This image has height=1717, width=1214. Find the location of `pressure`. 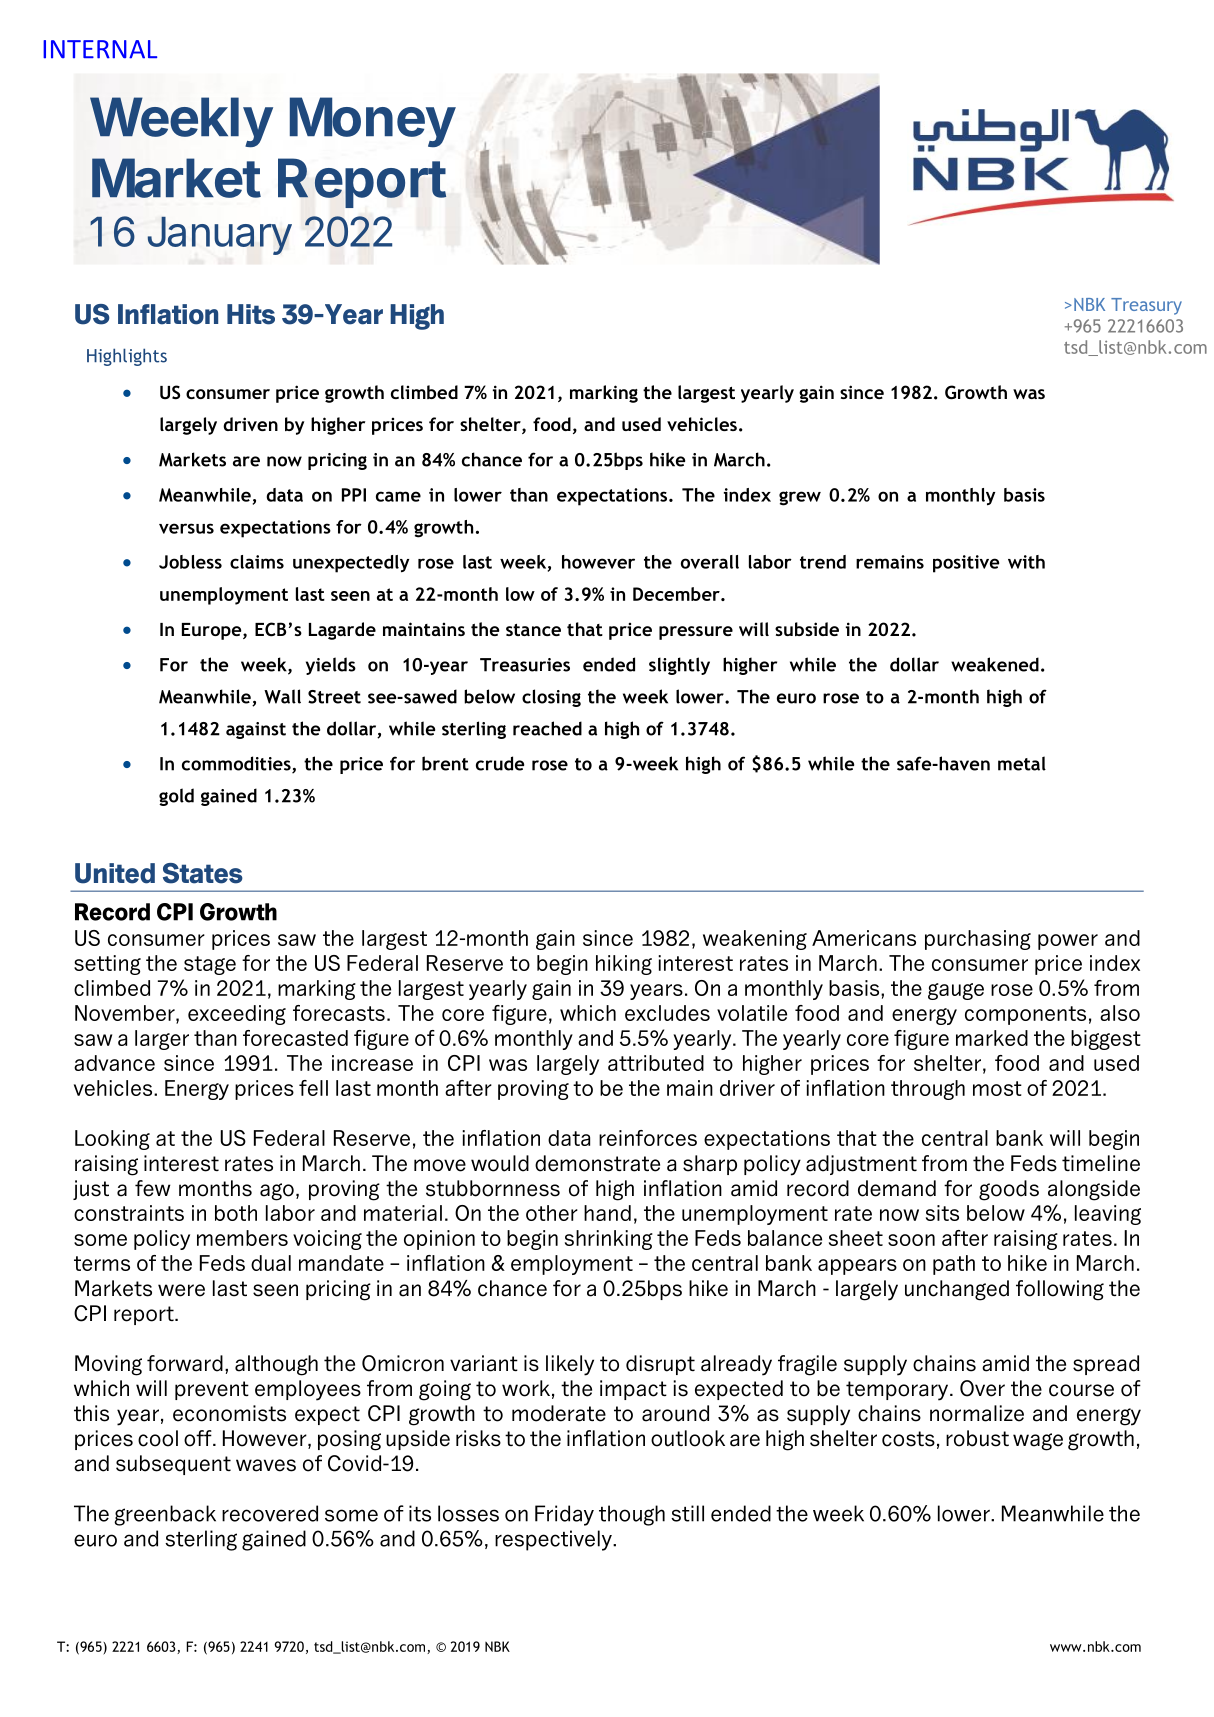

pressure is located at coordinates (696, 633).
